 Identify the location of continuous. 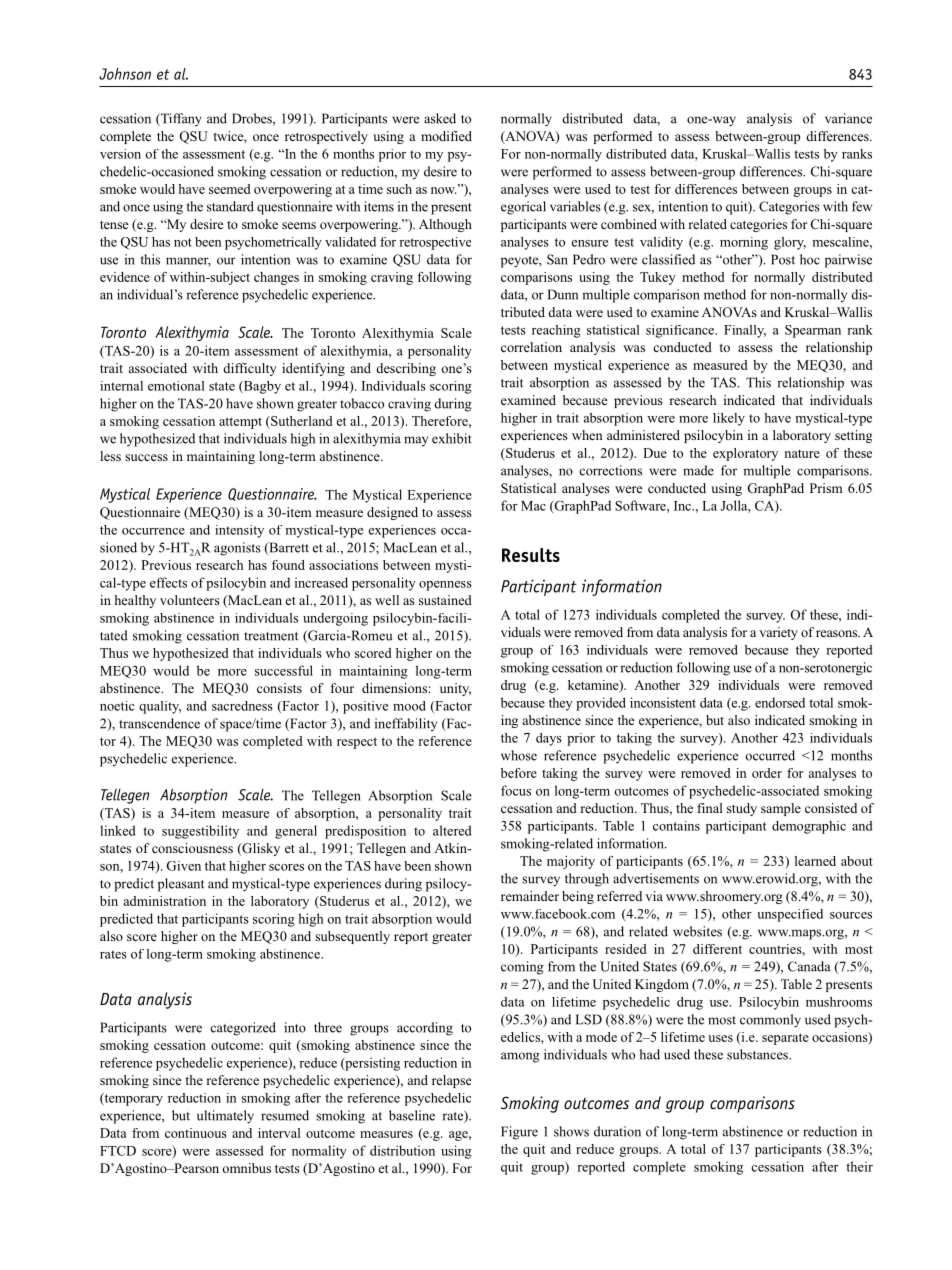
(196, 1133).
